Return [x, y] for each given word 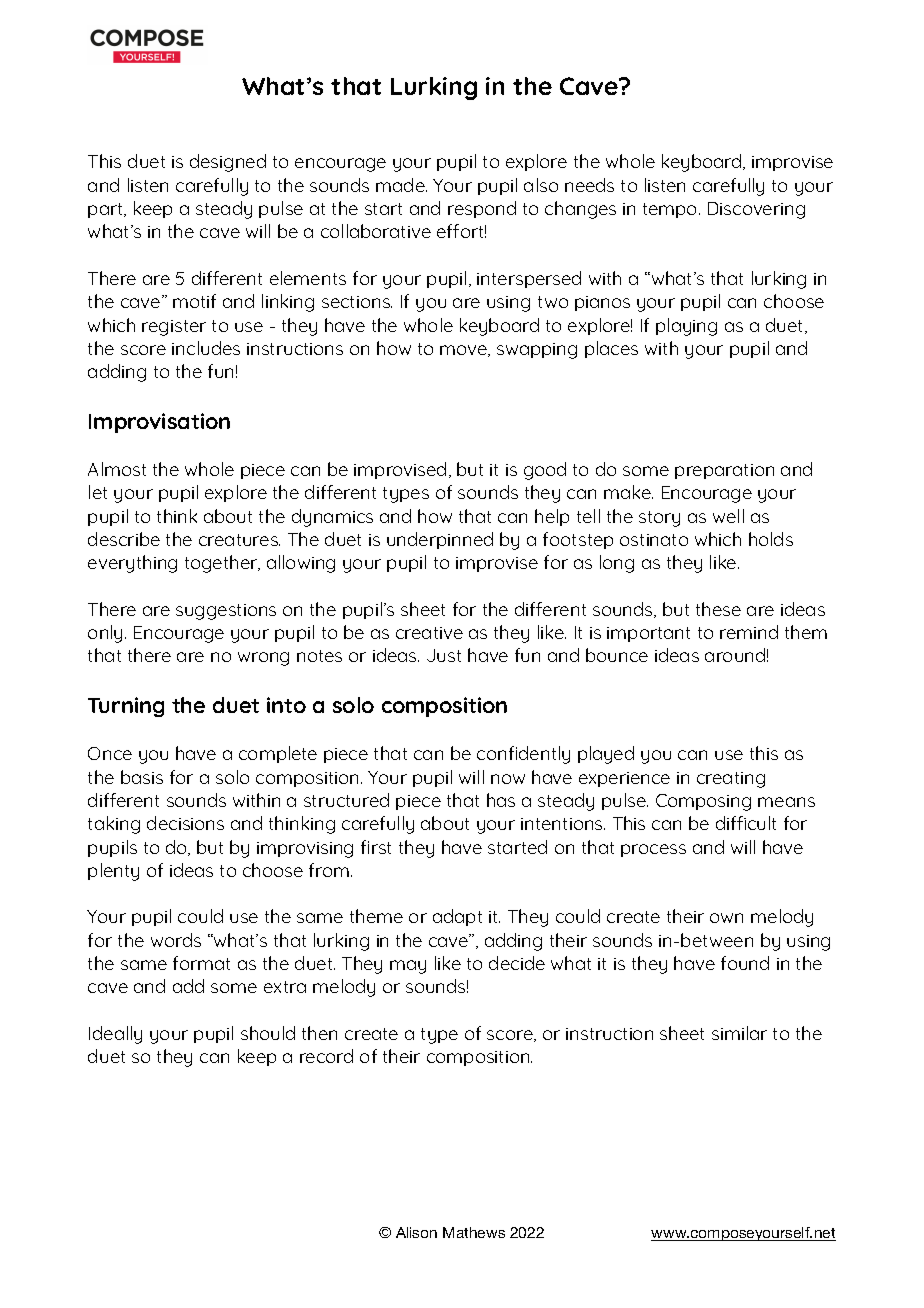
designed [228, 163]
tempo [671, 210]
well [728, 516]
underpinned [440, 540]
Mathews [474, 1232]
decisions [185, 823]
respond [482, 209]
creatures [239, 540]
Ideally [115, 1035]
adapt [457, 917]
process [653, 850]
